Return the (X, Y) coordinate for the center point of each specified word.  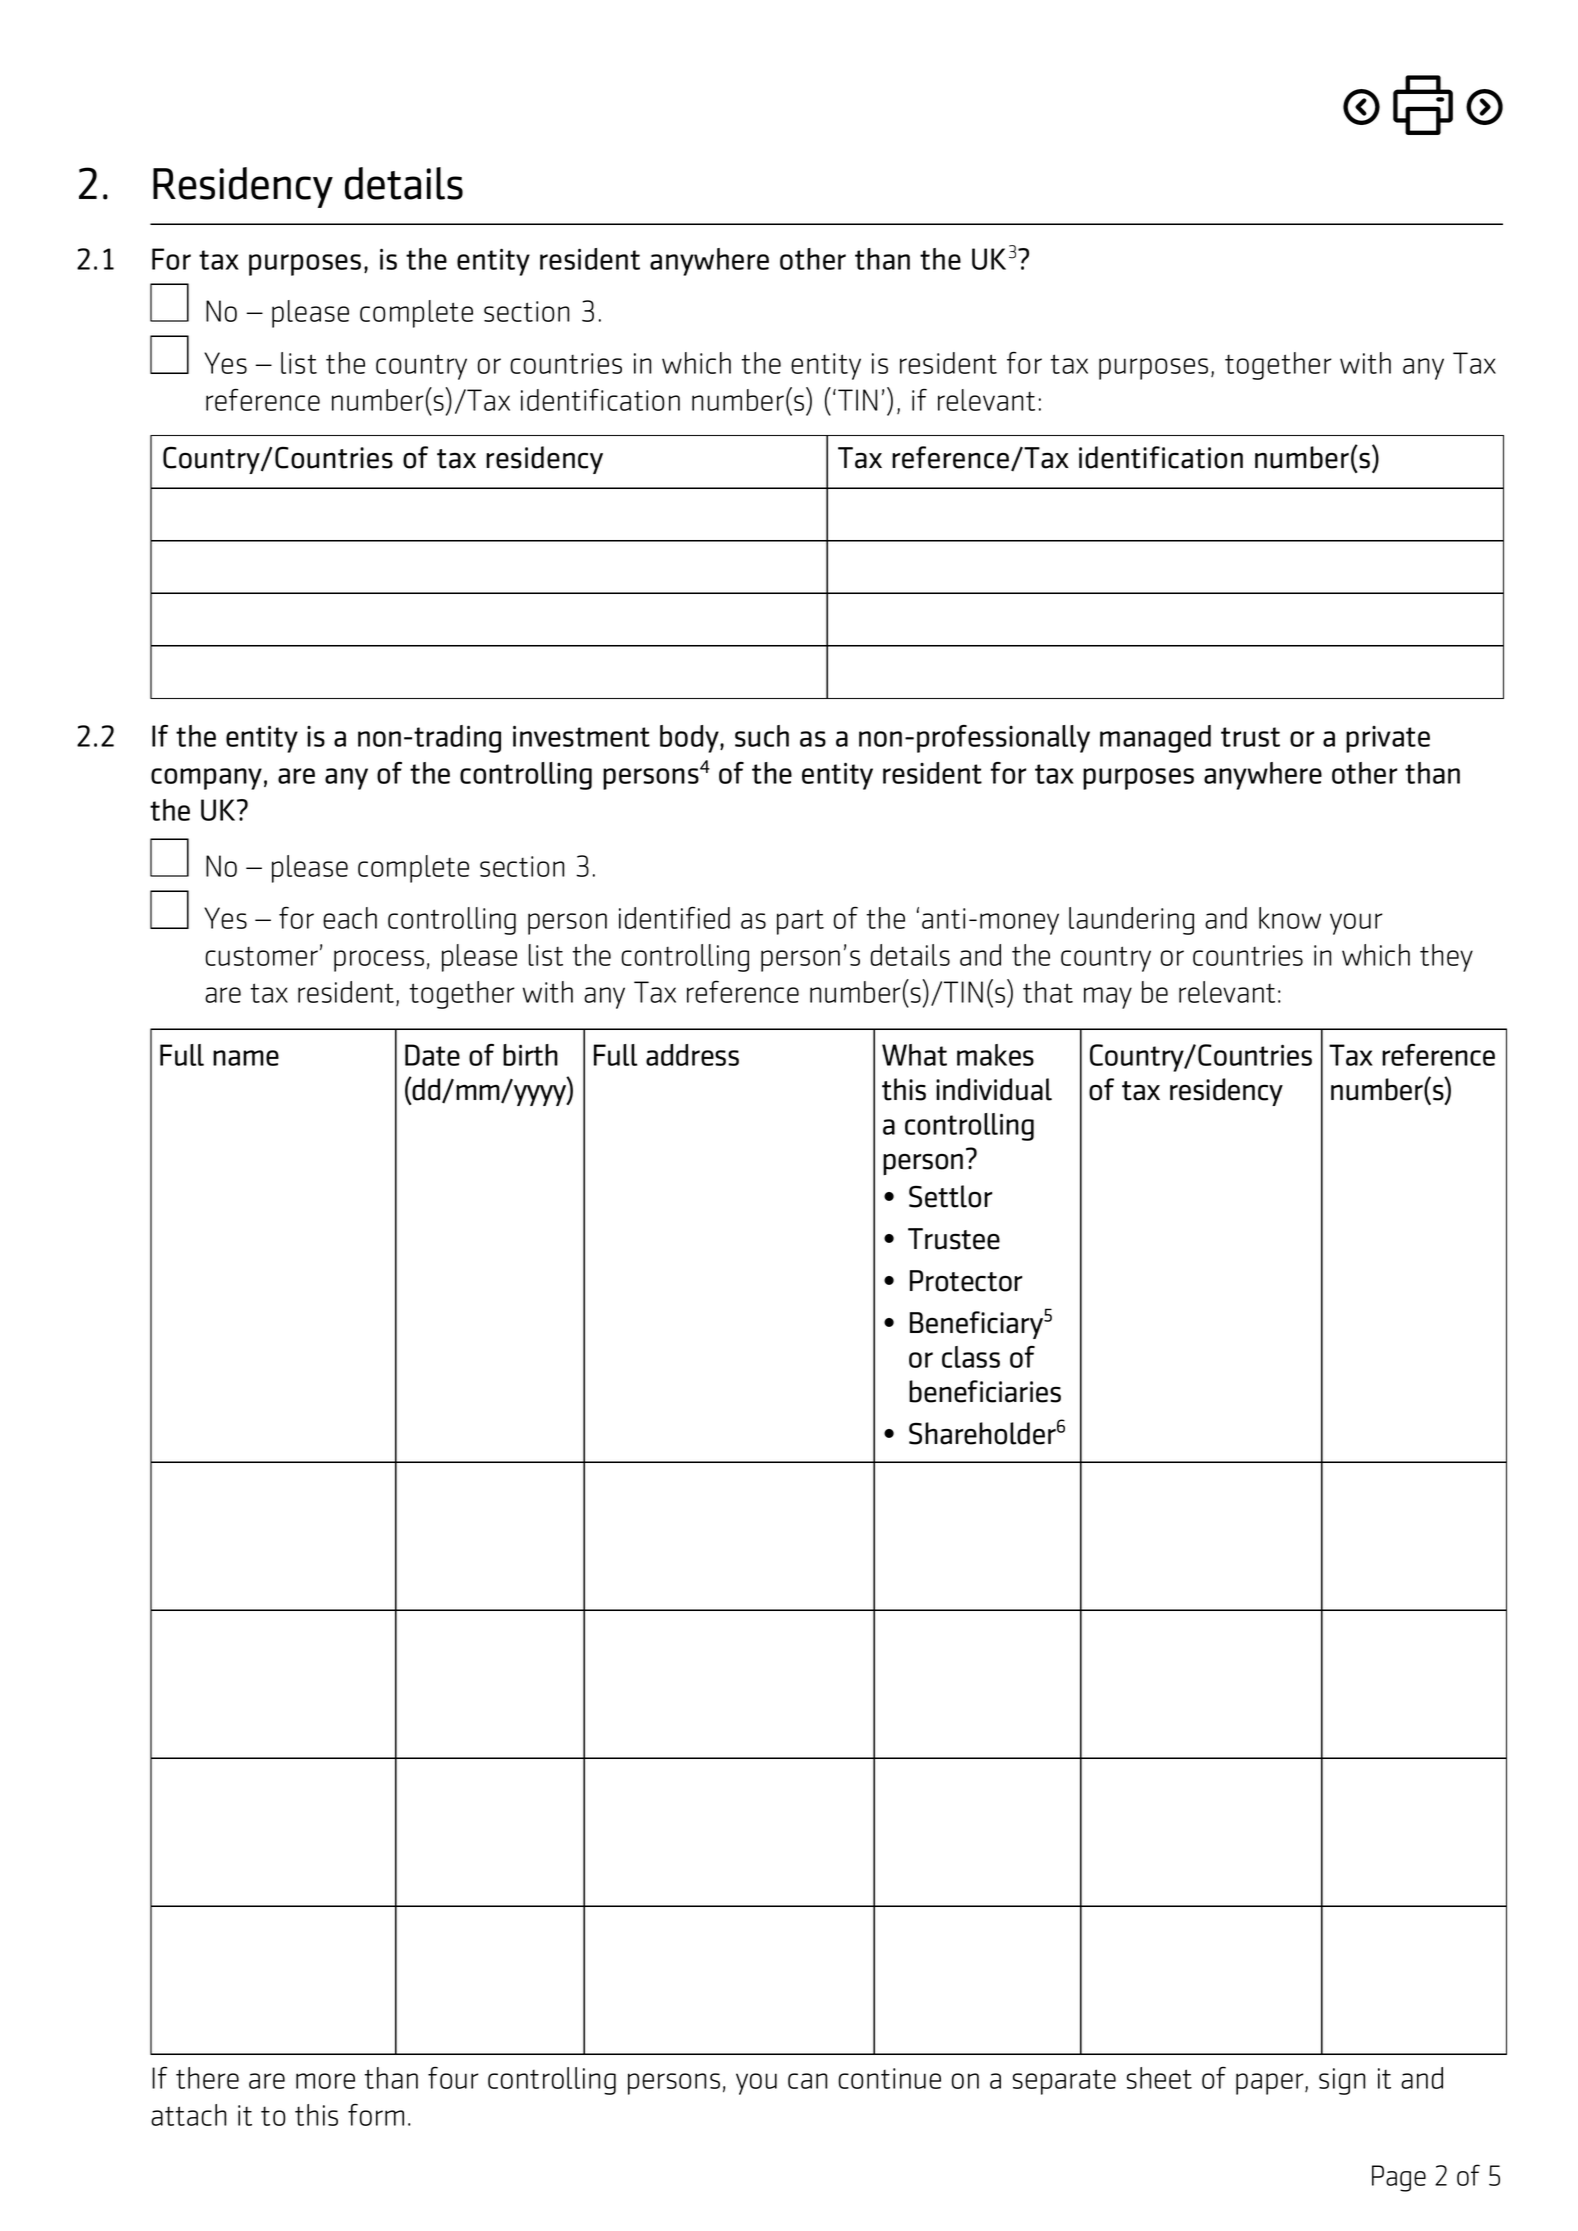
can (807, 2081)
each (350, 918)
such (762, 736)
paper (1271, 2084)
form (376, 2114)
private (1388, 739)
